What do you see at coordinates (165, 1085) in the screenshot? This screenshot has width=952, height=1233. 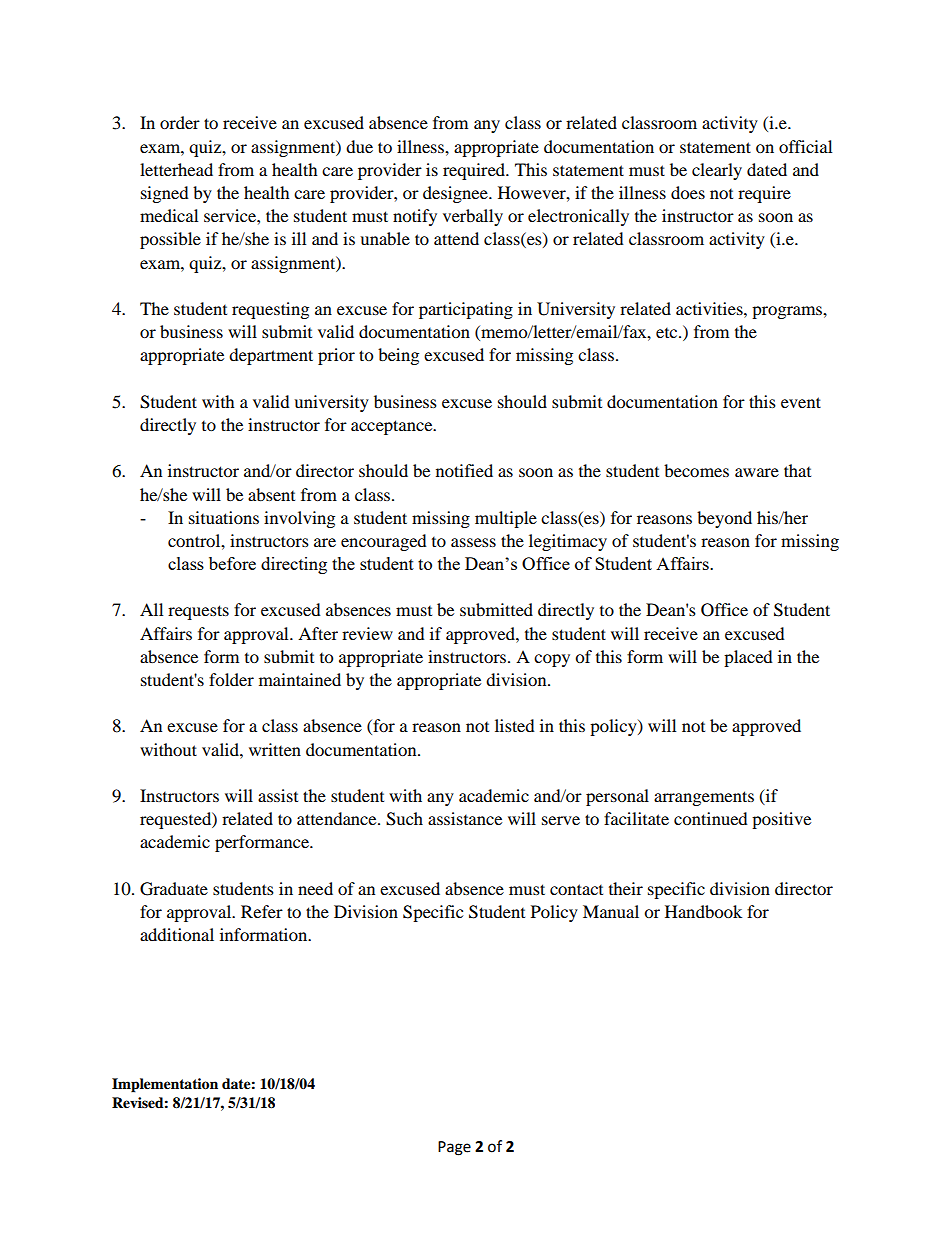 I see `Implementation` at bounding box center [165, 1085].
